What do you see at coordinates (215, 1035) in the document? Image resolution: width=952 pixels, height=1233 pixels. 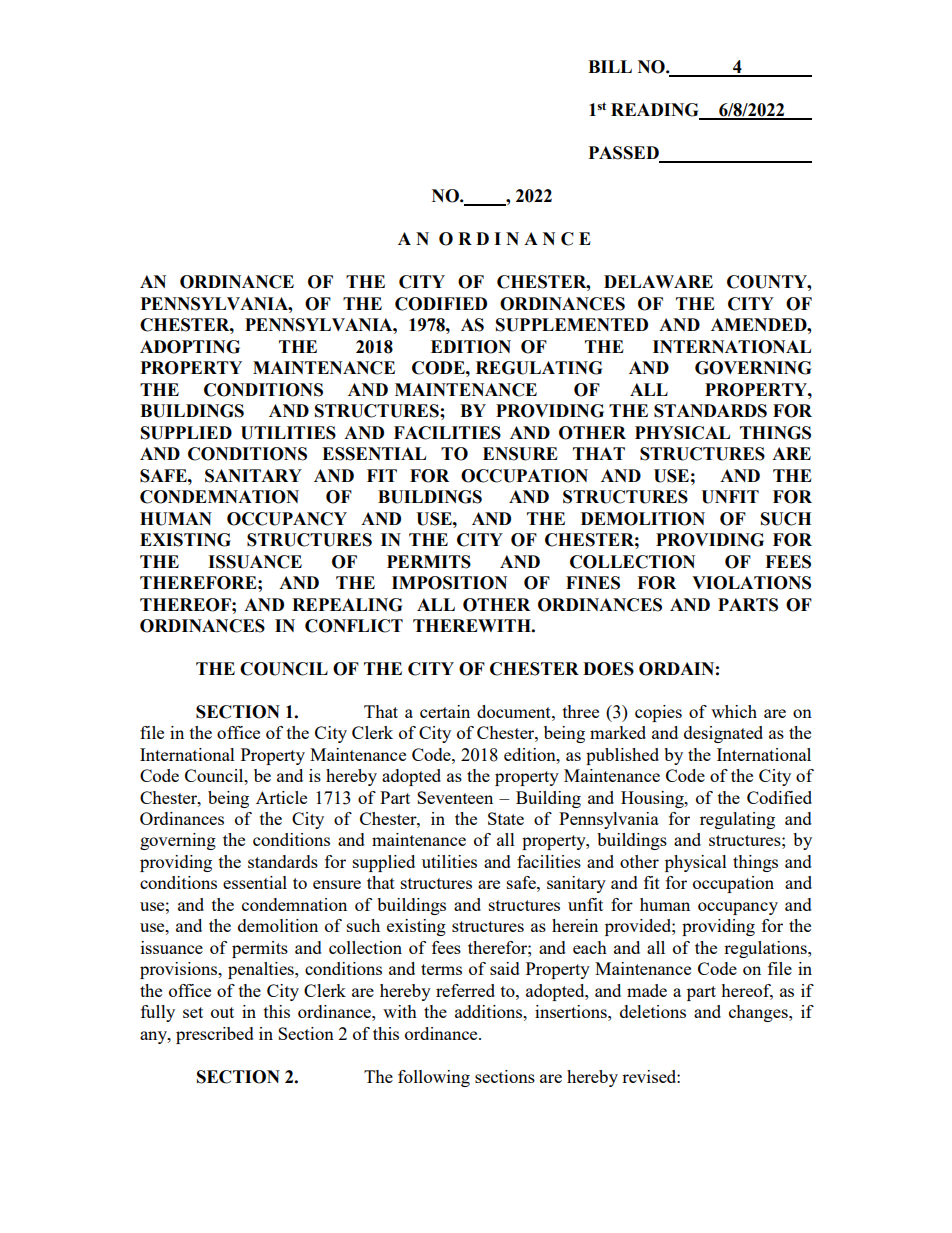 I see `prescribed` at bounding box center [215, 1035].
